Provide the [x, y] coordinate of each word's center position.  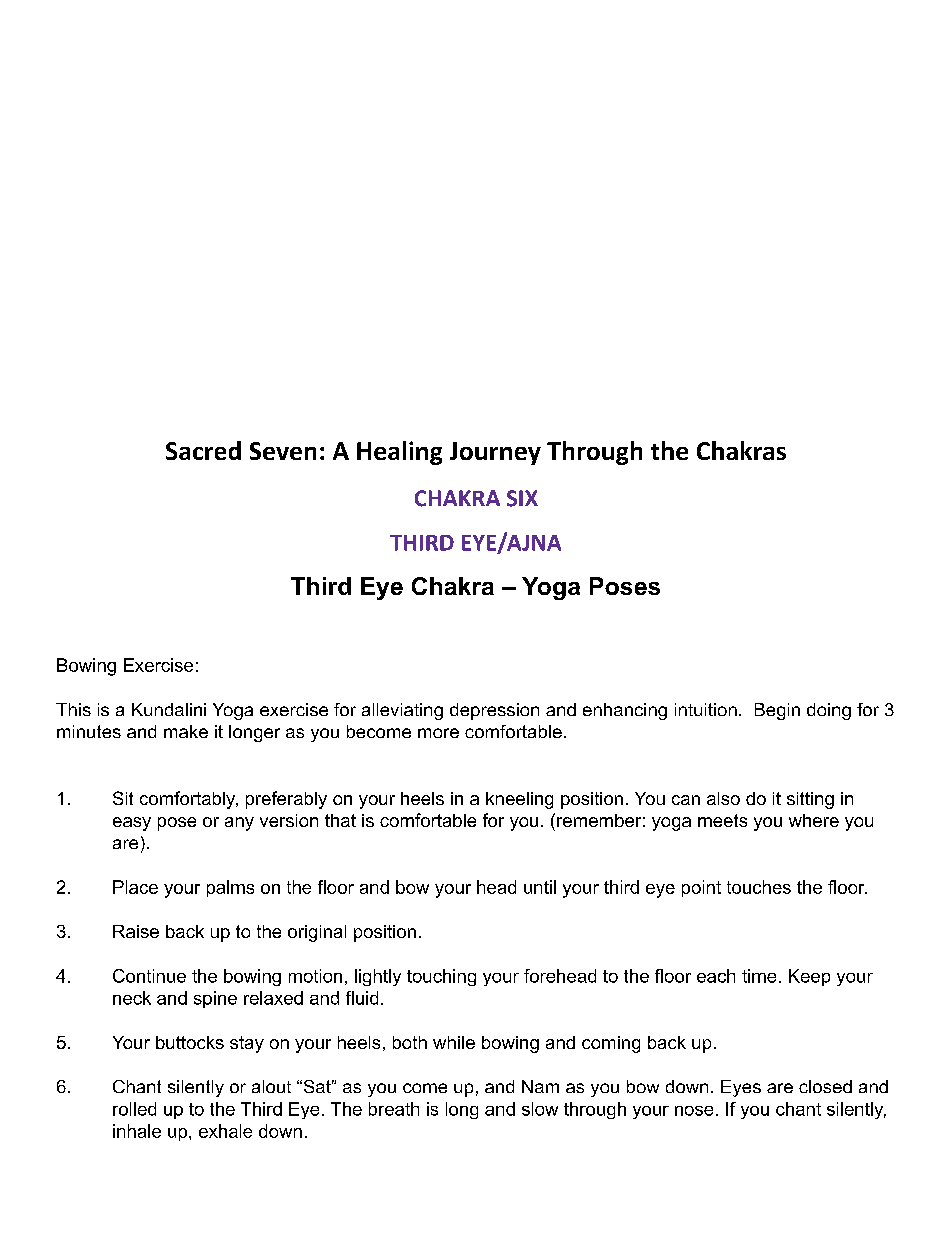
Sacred [203, 450]
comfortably [189, 800]
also [723, 798]
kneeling [519, 800]
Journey [495, 453]
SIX [522, 498]
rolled [134, 1109]
